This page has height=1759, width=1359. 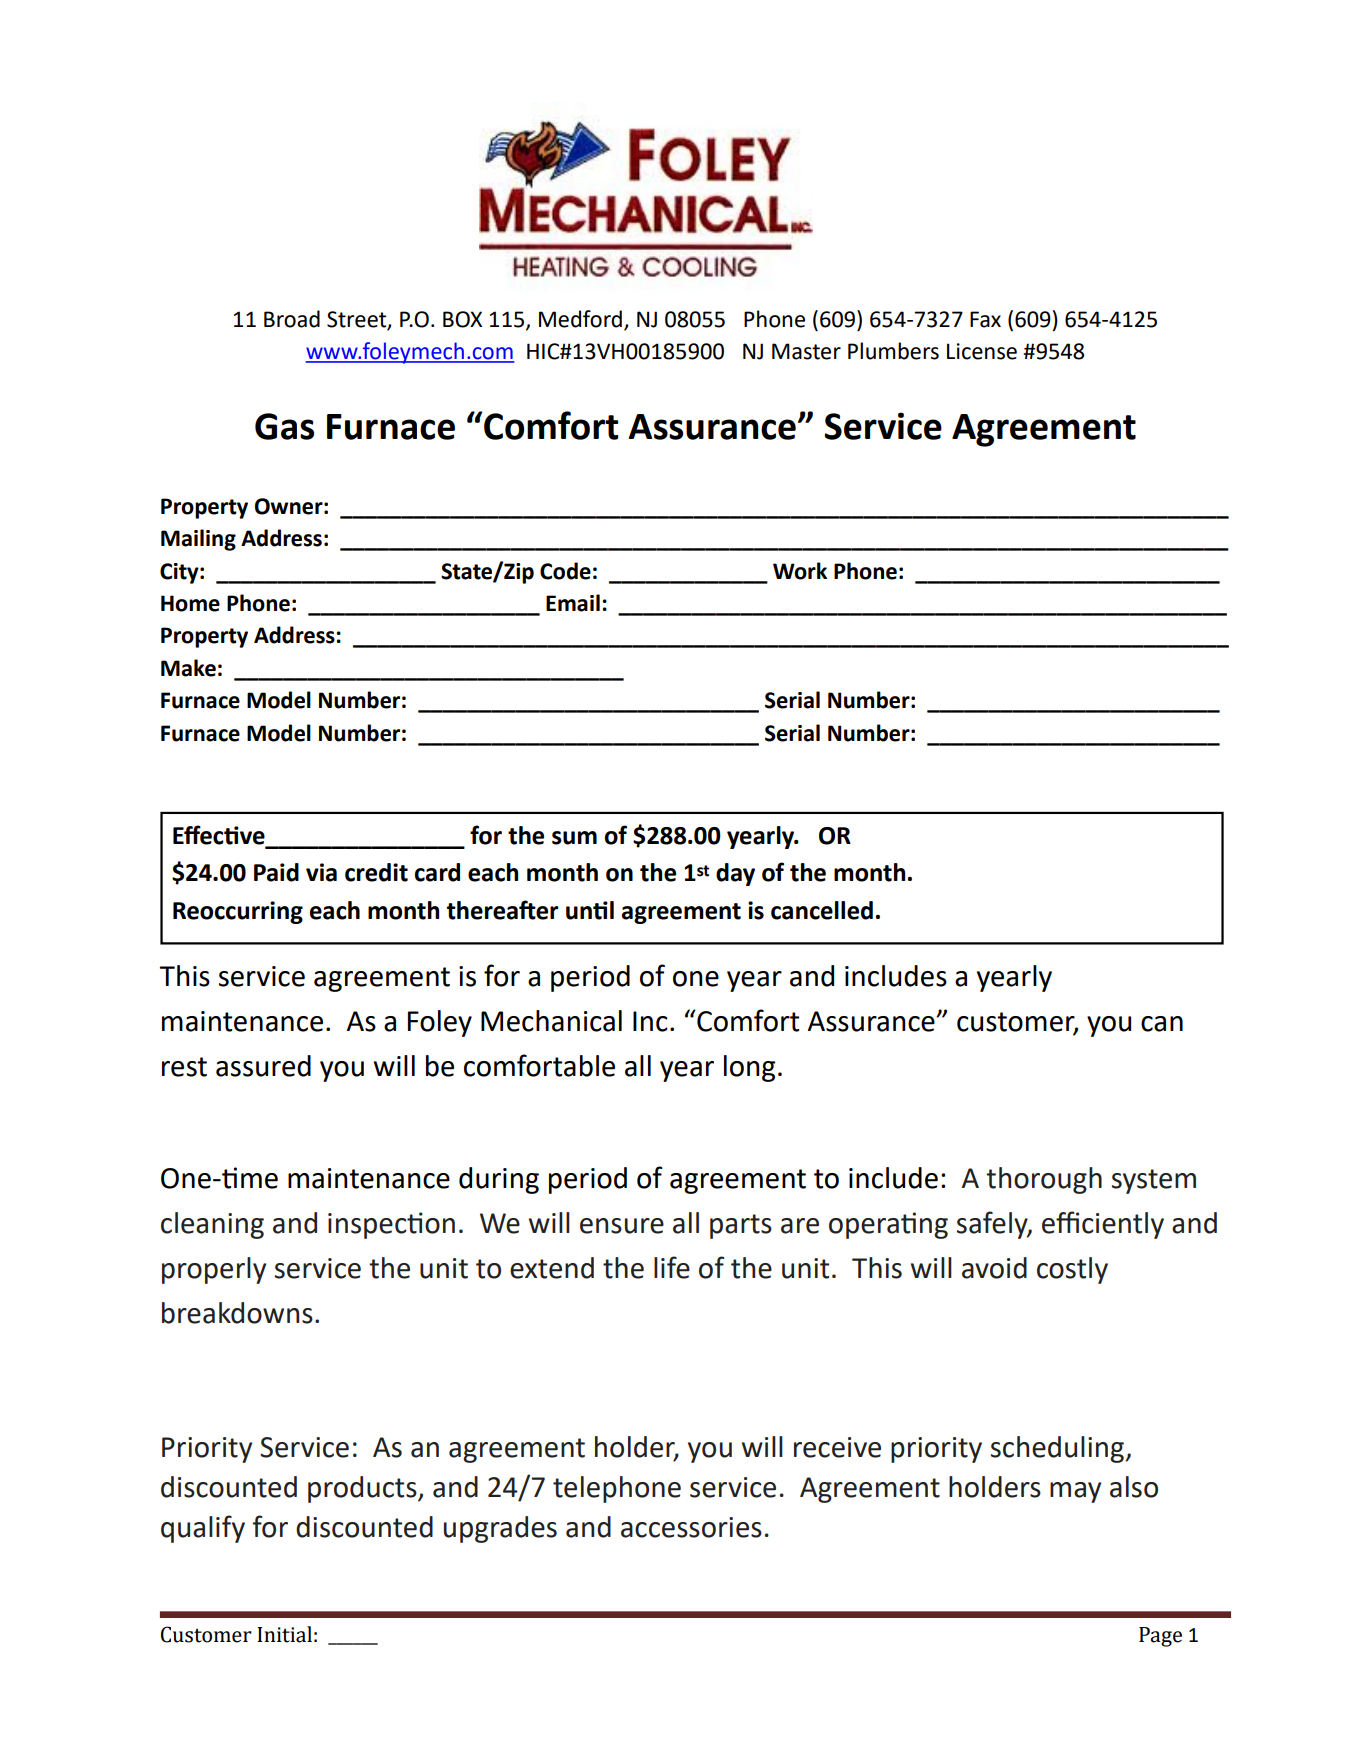 I want to click on Initial, so click(x=284, y=1634).
